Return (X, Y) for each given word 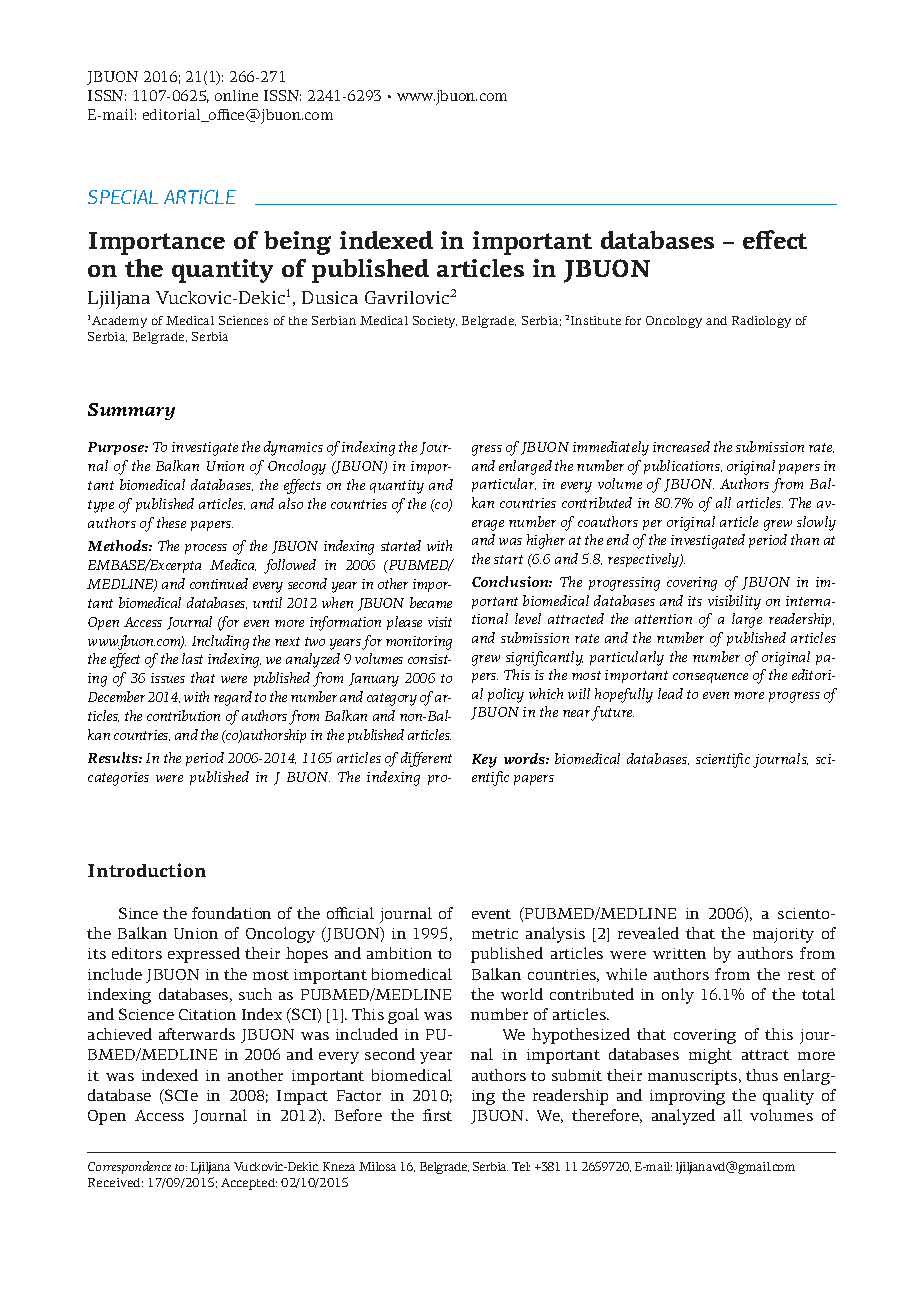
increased (681, 446)
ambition (399, 953)
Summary (131, 411)
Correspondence (129, 1167)
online (236, 95)
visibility (734, 602)
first (437, 1115)
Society (435, 322)
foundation (231, 913)
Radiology (761, 322)
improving (687, 1097)
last (192, 658)
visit (440, 622)
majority (783, 935)
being (297, 243)
